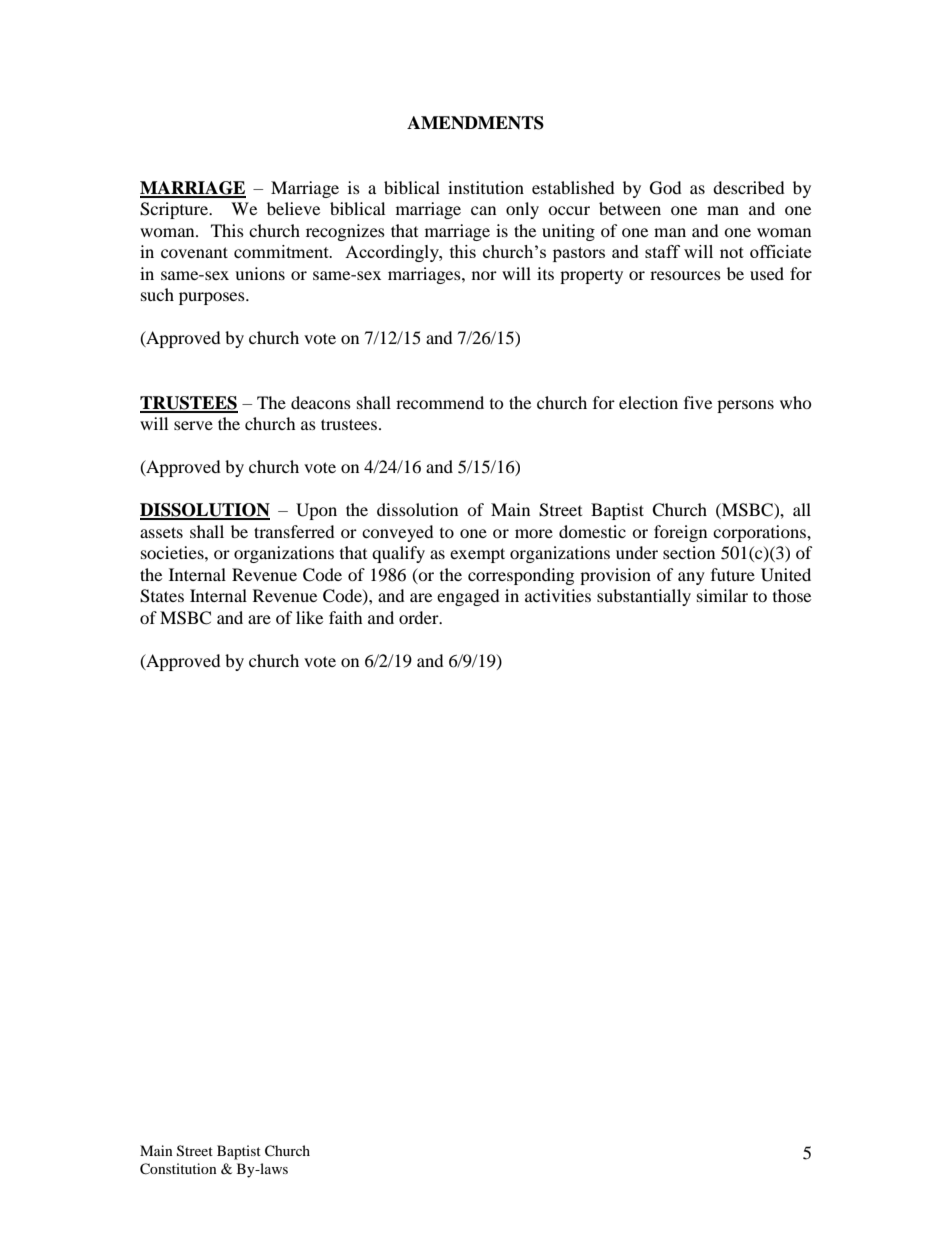 The image size is (952, 1233). What do you see at coordinates (468, 597) in the image?
I see `engaged` at bounding box center [468, 597].
